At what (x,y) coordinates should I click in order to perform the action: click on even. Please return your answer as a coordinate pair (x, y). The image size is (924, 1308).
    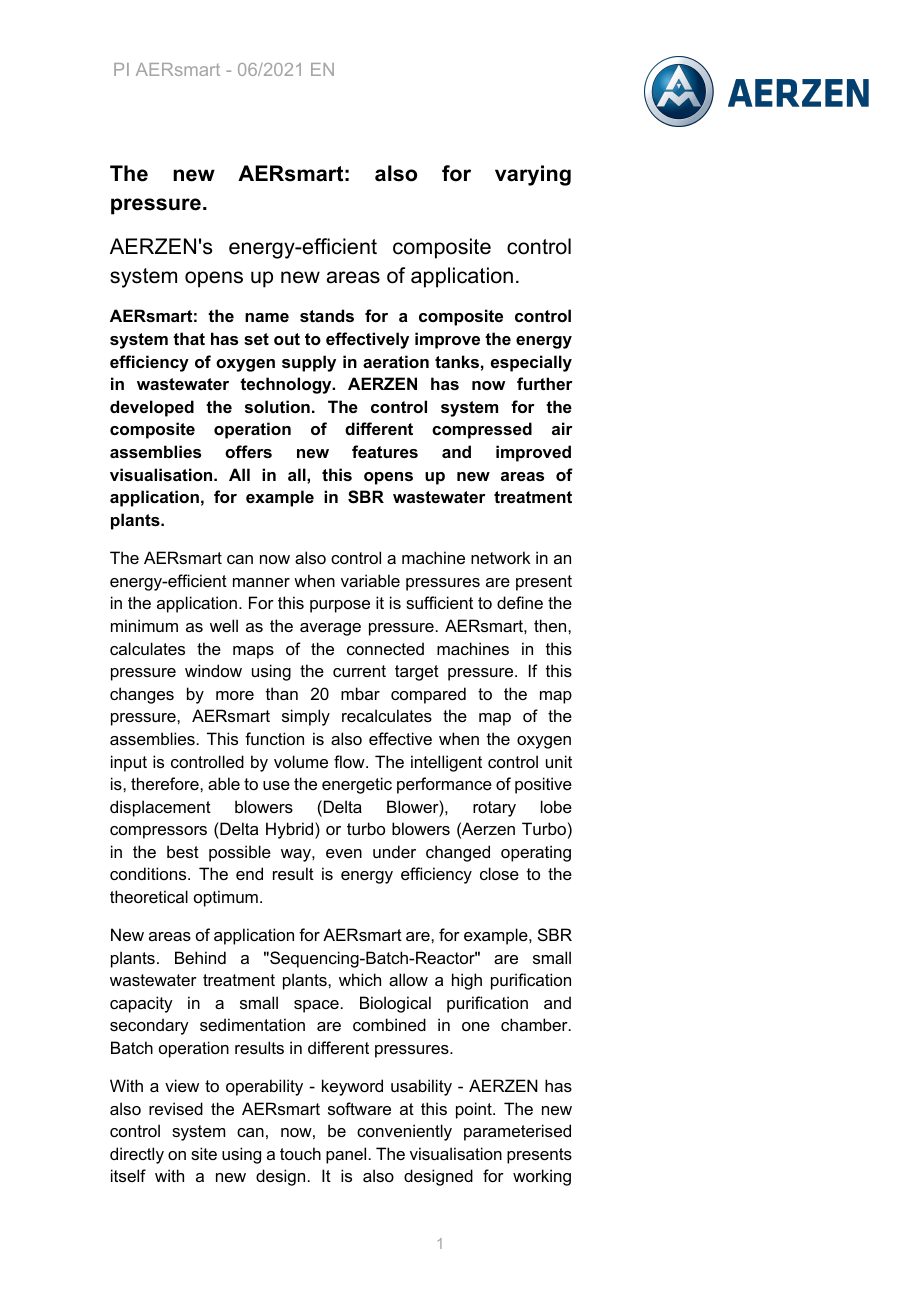
    Looking at the image, I should click on (344, 853).
